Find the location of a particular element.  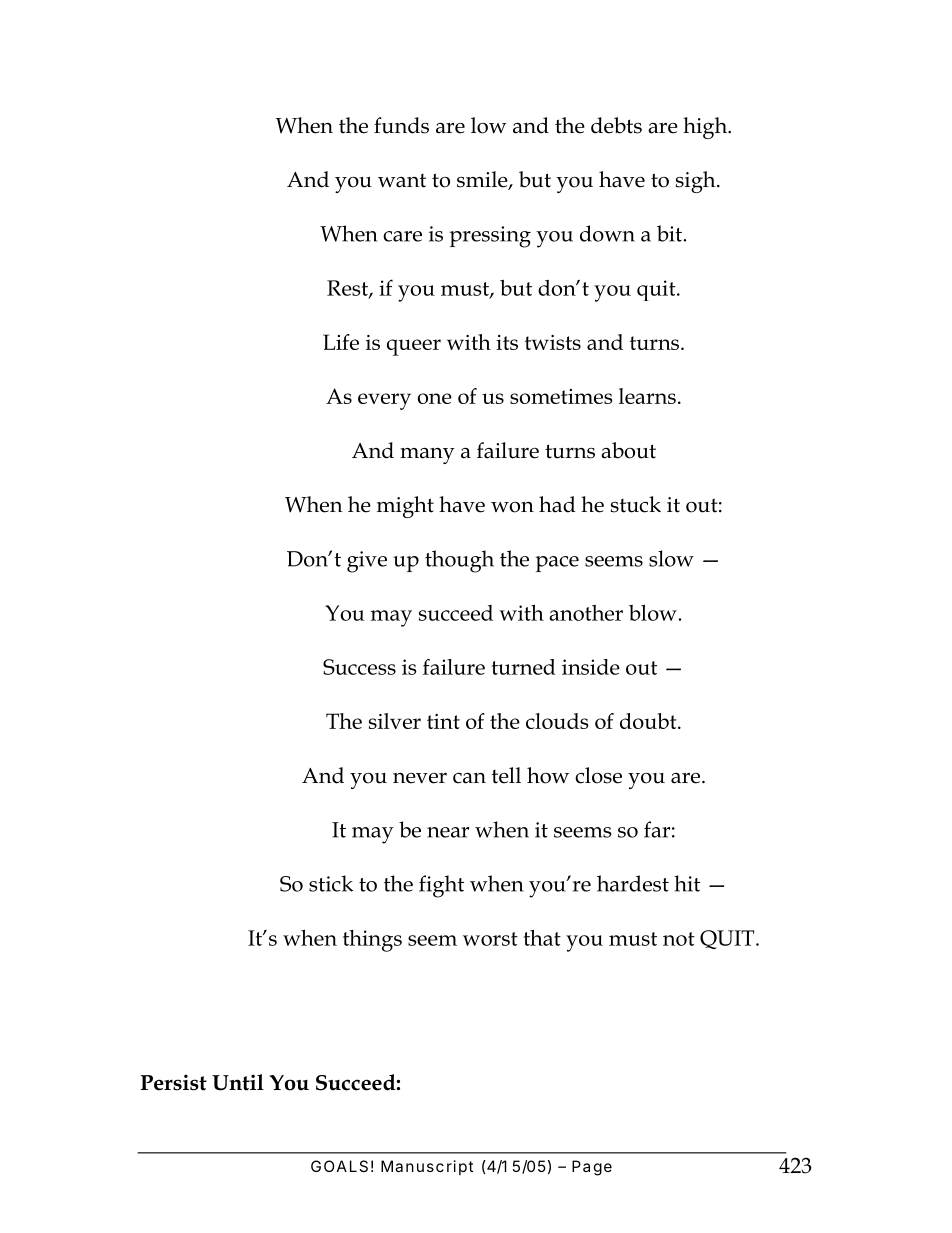

learns is located at coordinates (647, 396).
